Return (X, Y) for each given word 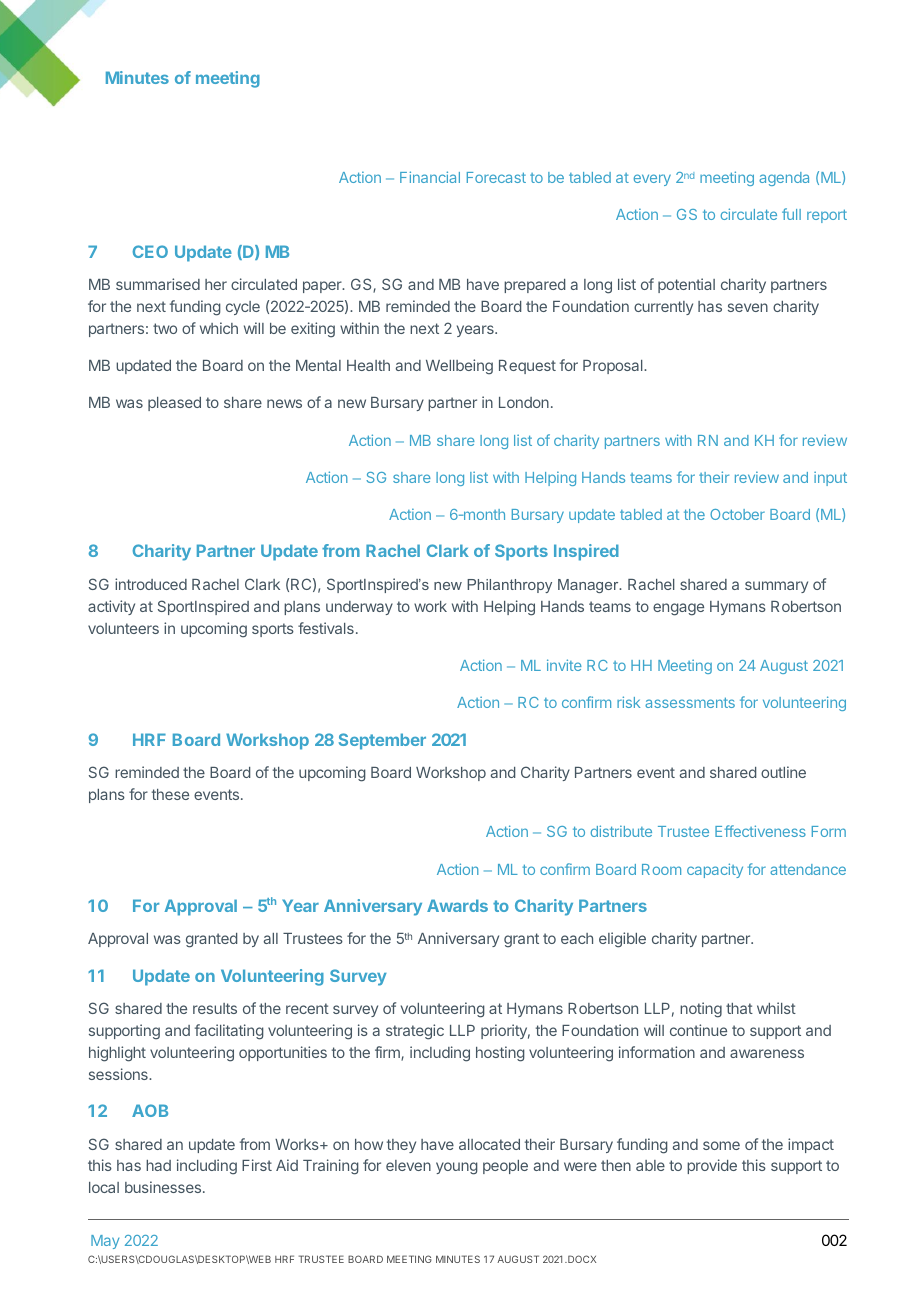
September (382, 741)
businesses (164, 1187)
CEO (150, 251)
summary (776, 587)
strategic (415, 1032)
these (170, 794)
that (739, 1008)
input (830, 478)
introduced (151, 584)
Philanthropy (509, 586)
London (524, 402)
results (215, 1008)
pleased (174, 404)
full (791, 214)
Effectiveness (760, 831)
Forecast (496, 177)
